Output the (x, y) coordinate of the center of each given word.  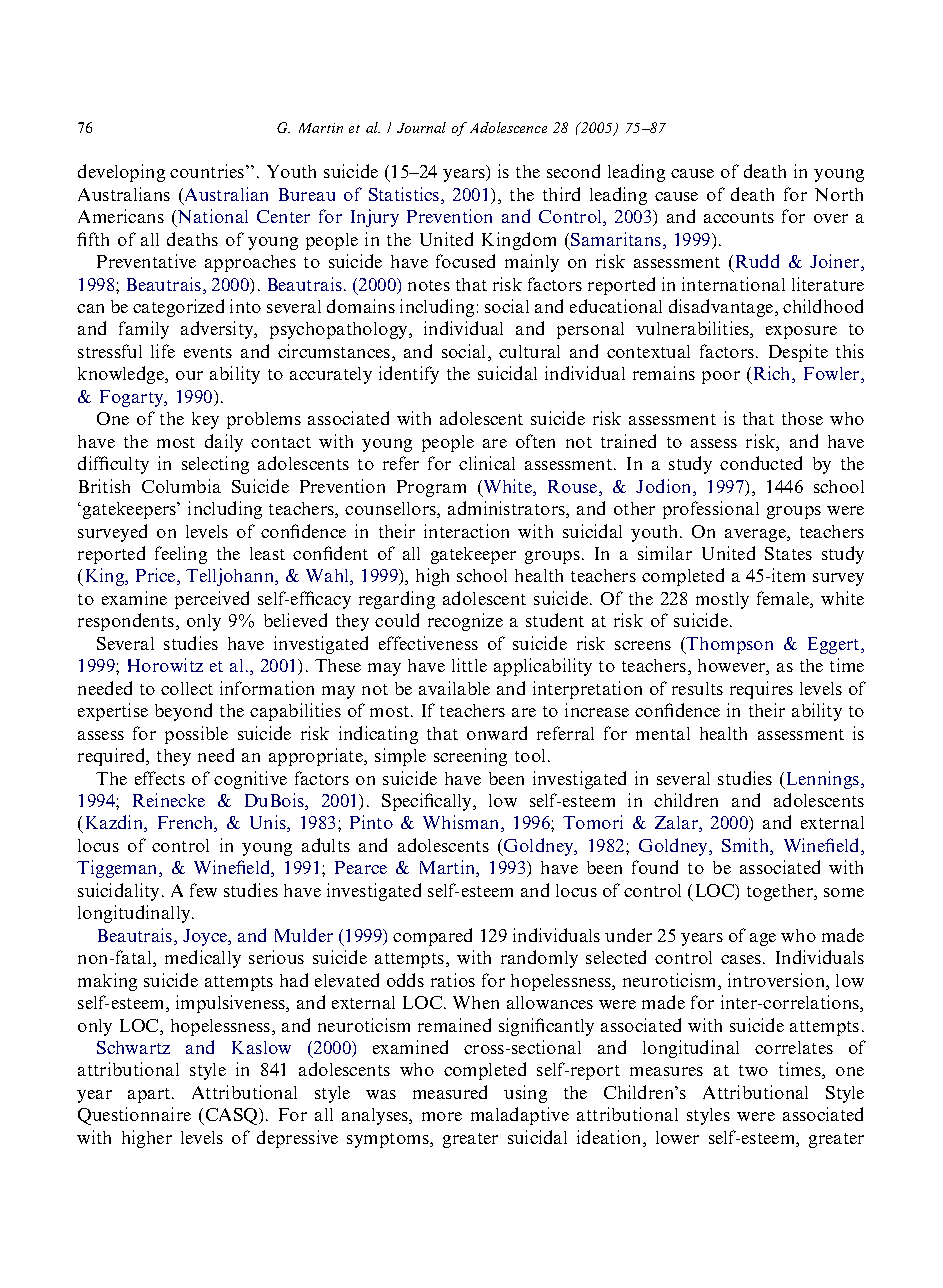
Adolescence (508, 127)
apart (150, 1095)
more (442, 1116)
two (753, 1070)
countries (208, 171)
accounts (739, 217)
